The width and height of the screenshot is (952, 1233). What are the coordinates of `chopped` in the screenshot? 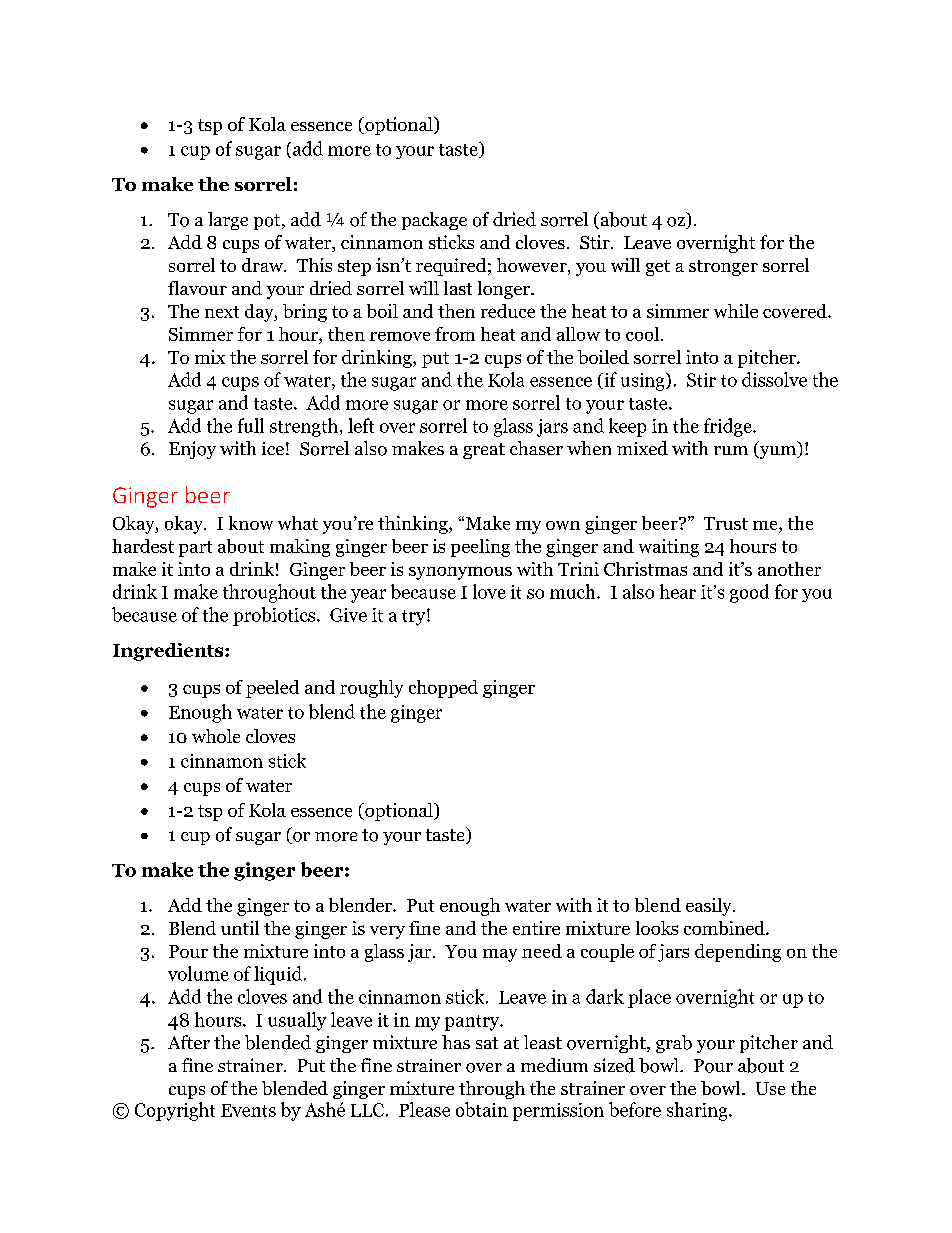 It's located at (443, 689).
